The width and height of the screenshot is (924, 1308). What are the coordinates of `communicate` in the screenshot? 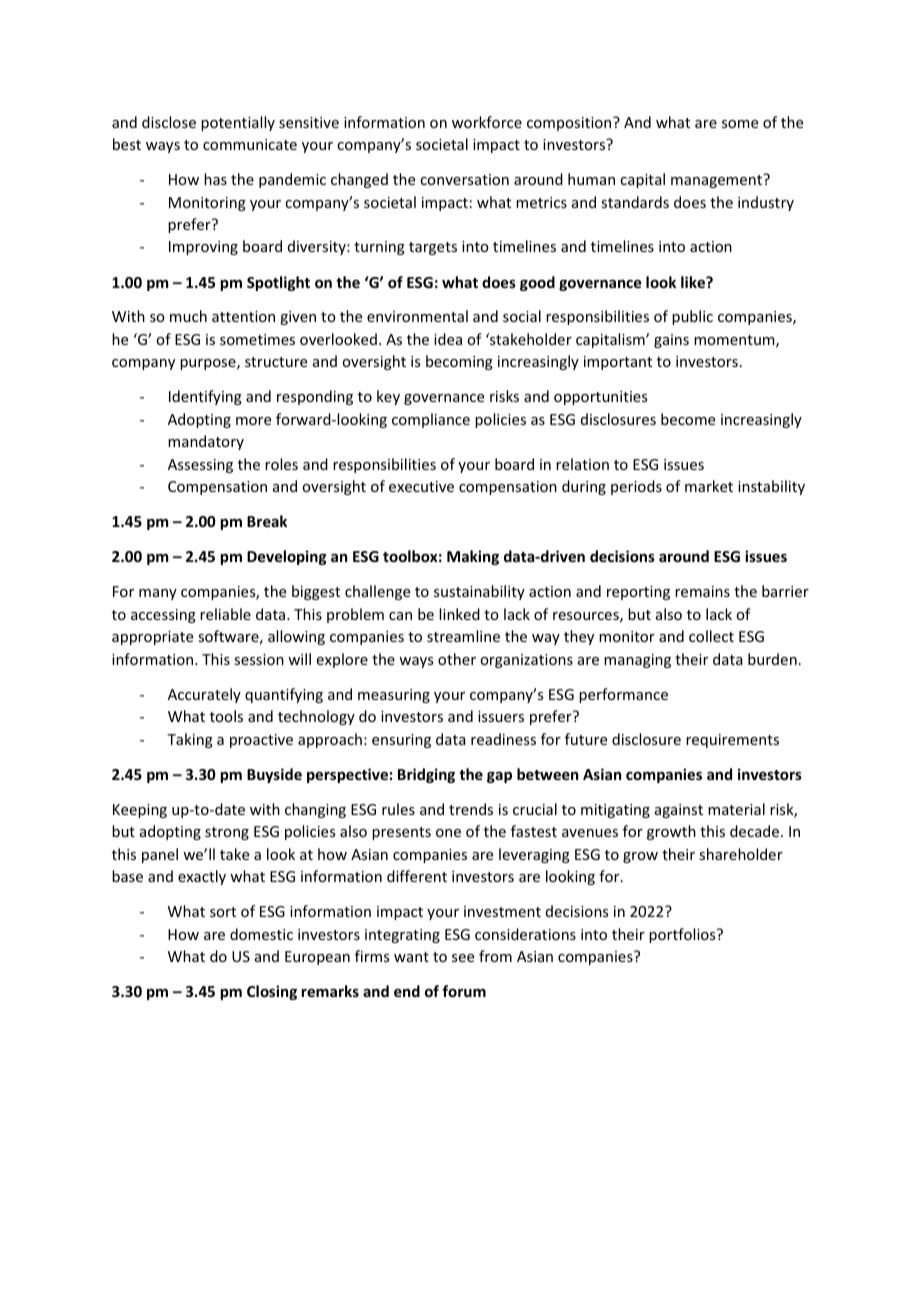 It's located at (250, 144).
